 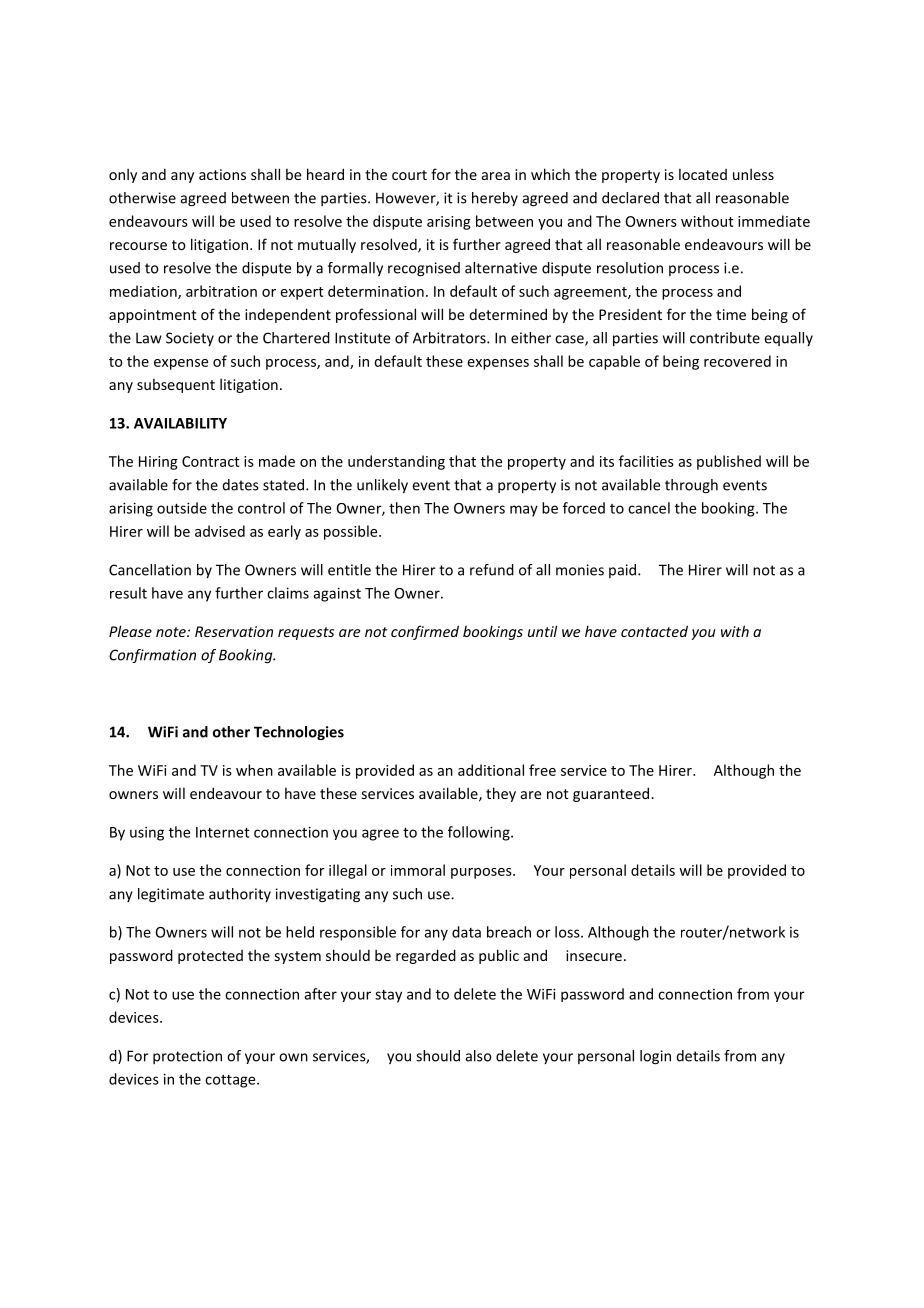 What do you see at coordinates (495, 199) in the page?
I see `hereby` at bounding box center [495, 199].
